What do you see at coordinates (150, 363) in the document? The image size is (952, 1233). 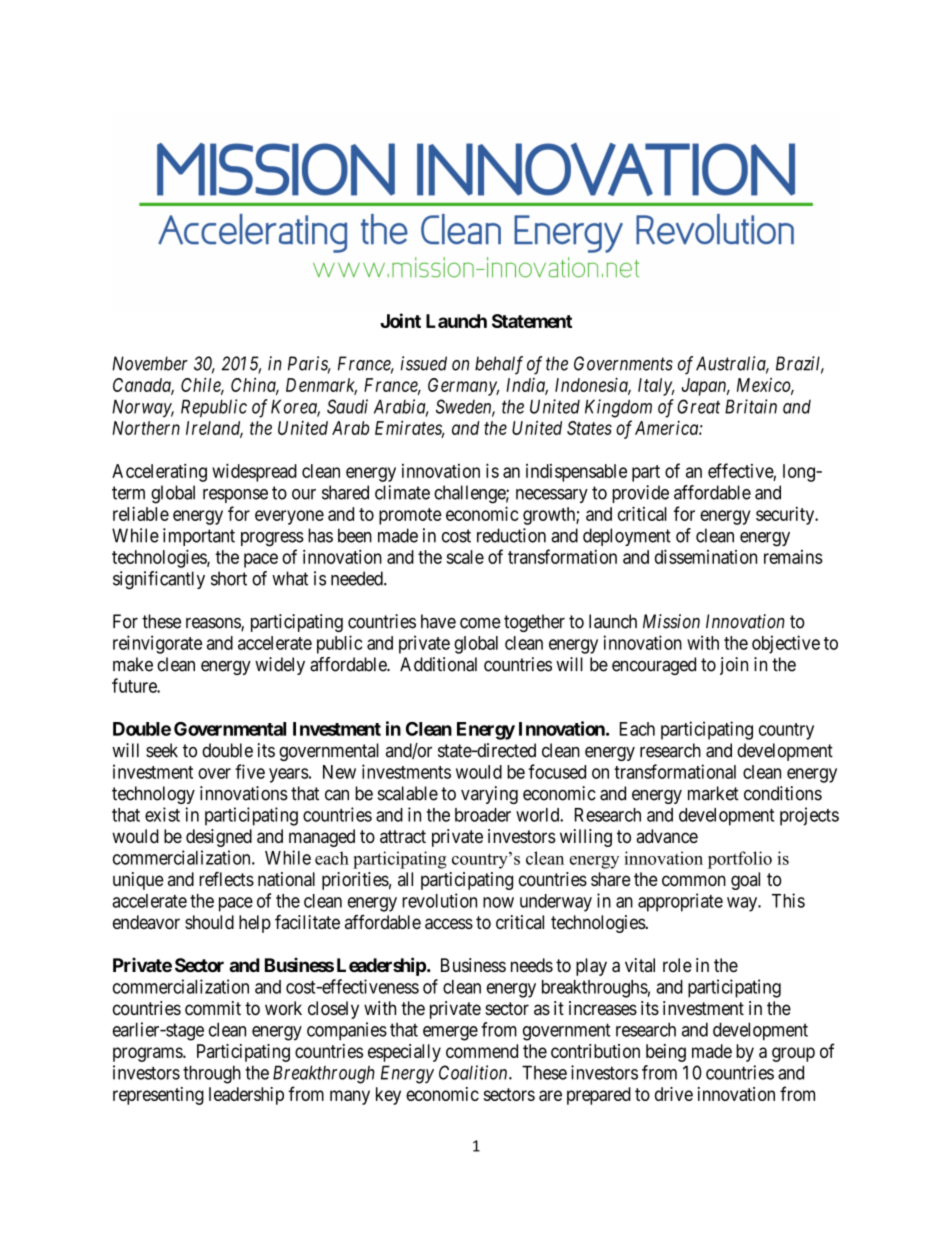 I see `November` at bounding box center [150, 363].
